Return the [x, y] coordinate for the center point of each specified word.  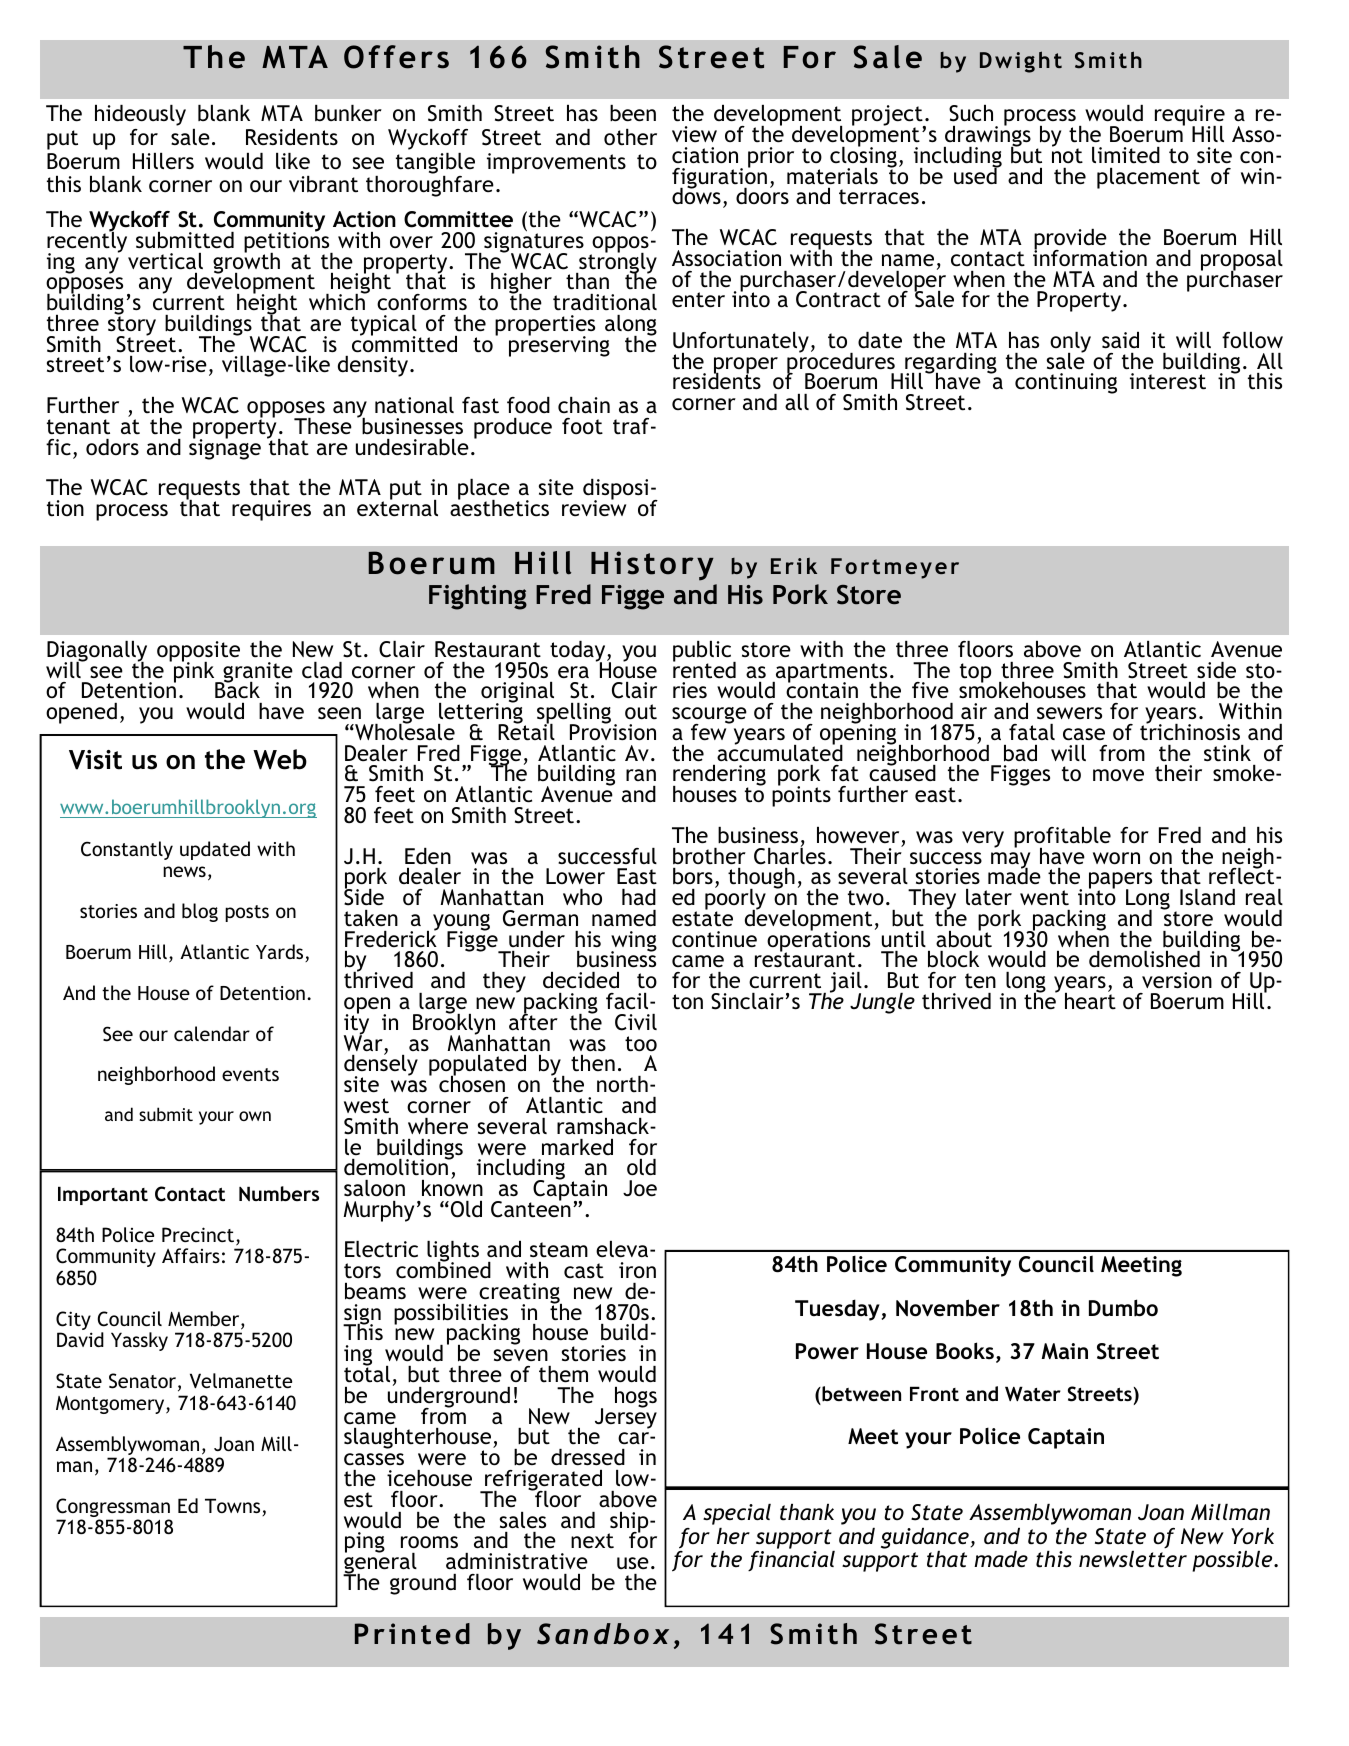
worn [1116, 858]
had [639, 897]
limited [1126, 155]
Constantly [127, 850]
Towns [234, 1507]
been [633, 113]
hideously [140, 115]
